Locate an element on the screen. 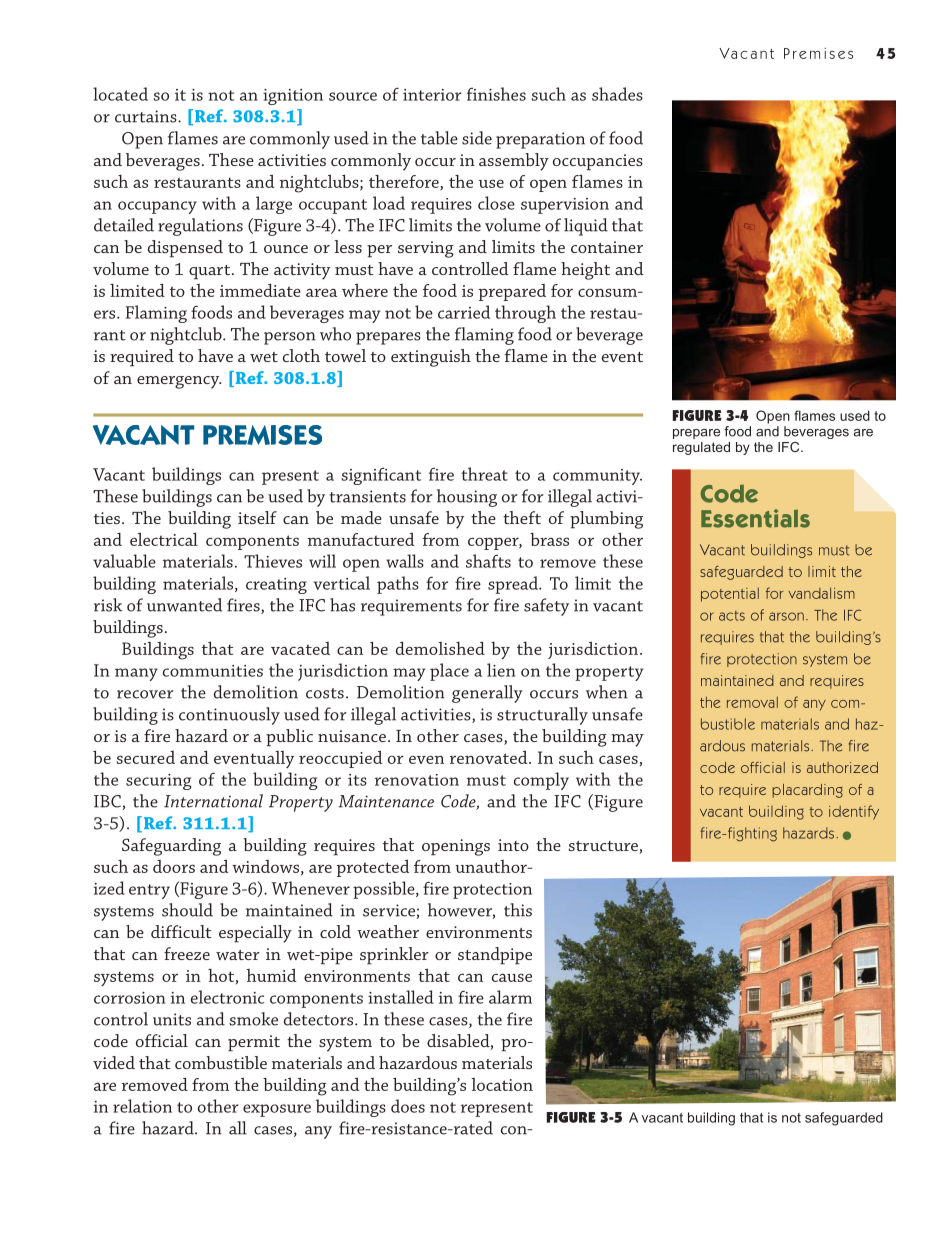 This screenshot has width=952, height=1233. arson is located at coordinates (786, 616).
